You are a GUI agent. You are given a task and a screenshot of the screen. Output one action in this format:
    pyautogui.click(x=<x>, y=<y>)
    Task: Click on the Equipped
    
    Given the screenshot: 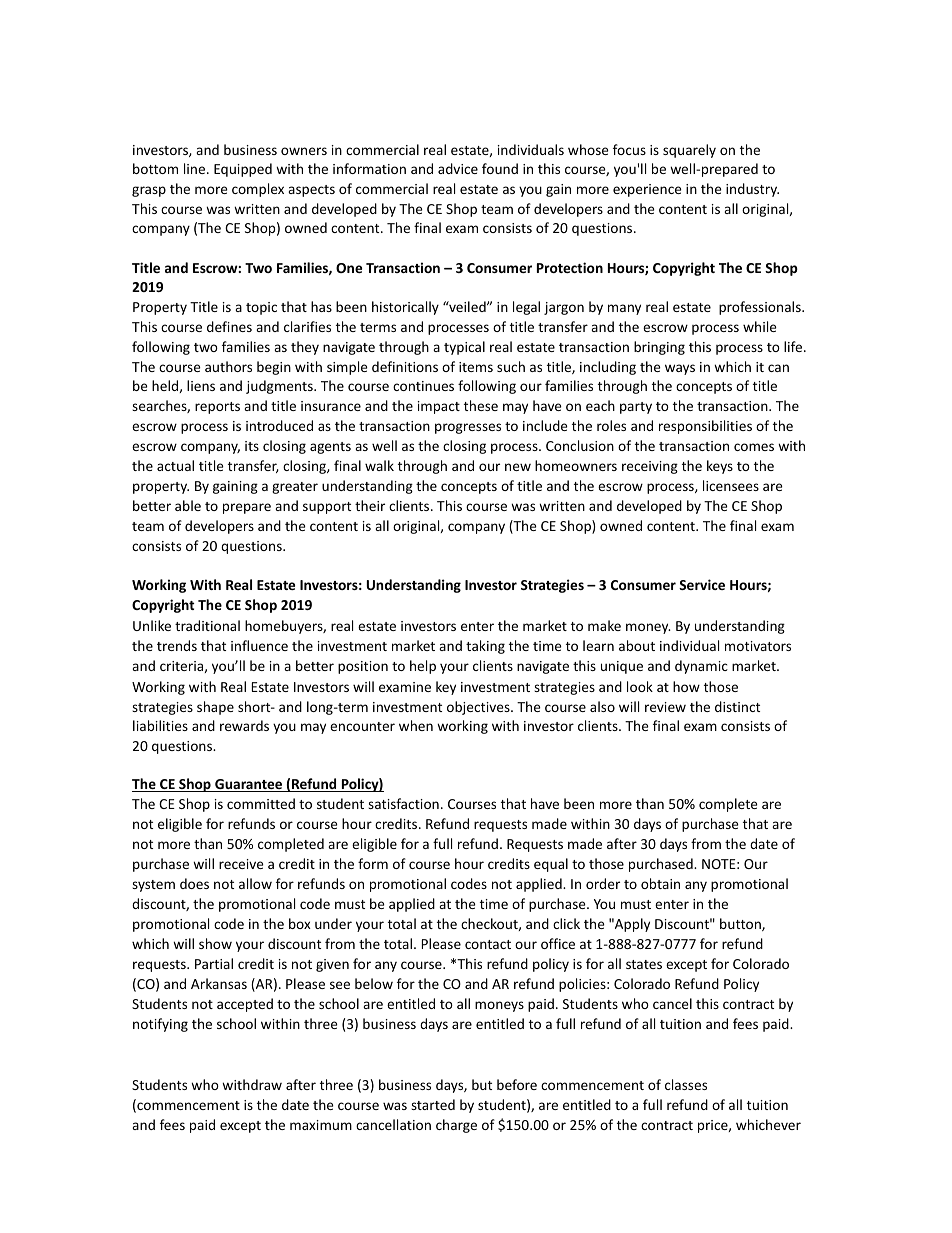 What is the action you would take?
    pyautogui.click(x=243, y=170)
